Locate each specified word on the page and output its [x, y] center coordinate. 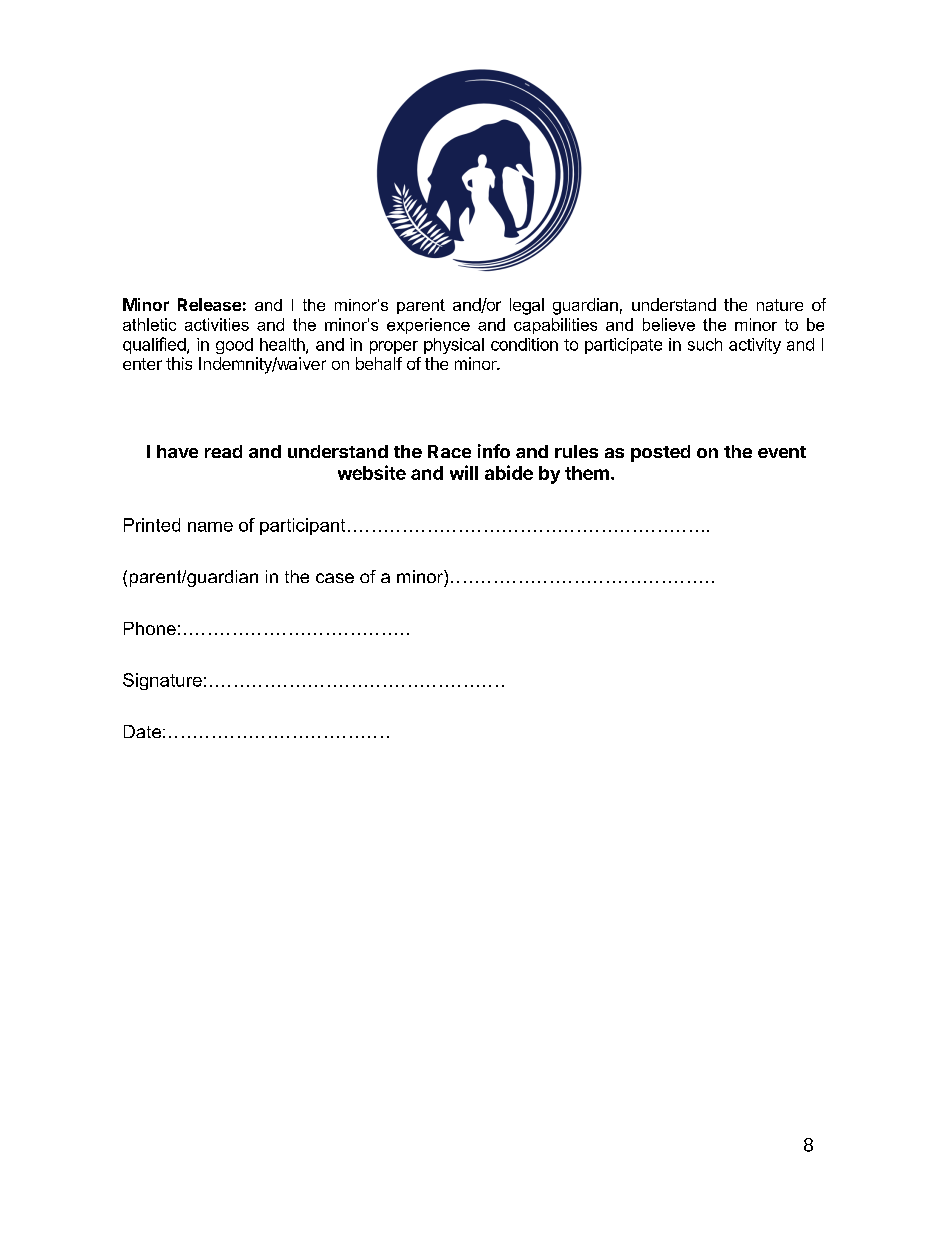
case [335, 578]
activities [217, 324]
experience [428, 326]
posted [660, 453]
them [587, 473]
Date [142, 731]
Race [449, 451]
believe [669, 324]
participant [302, 526]
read [223, 451]
